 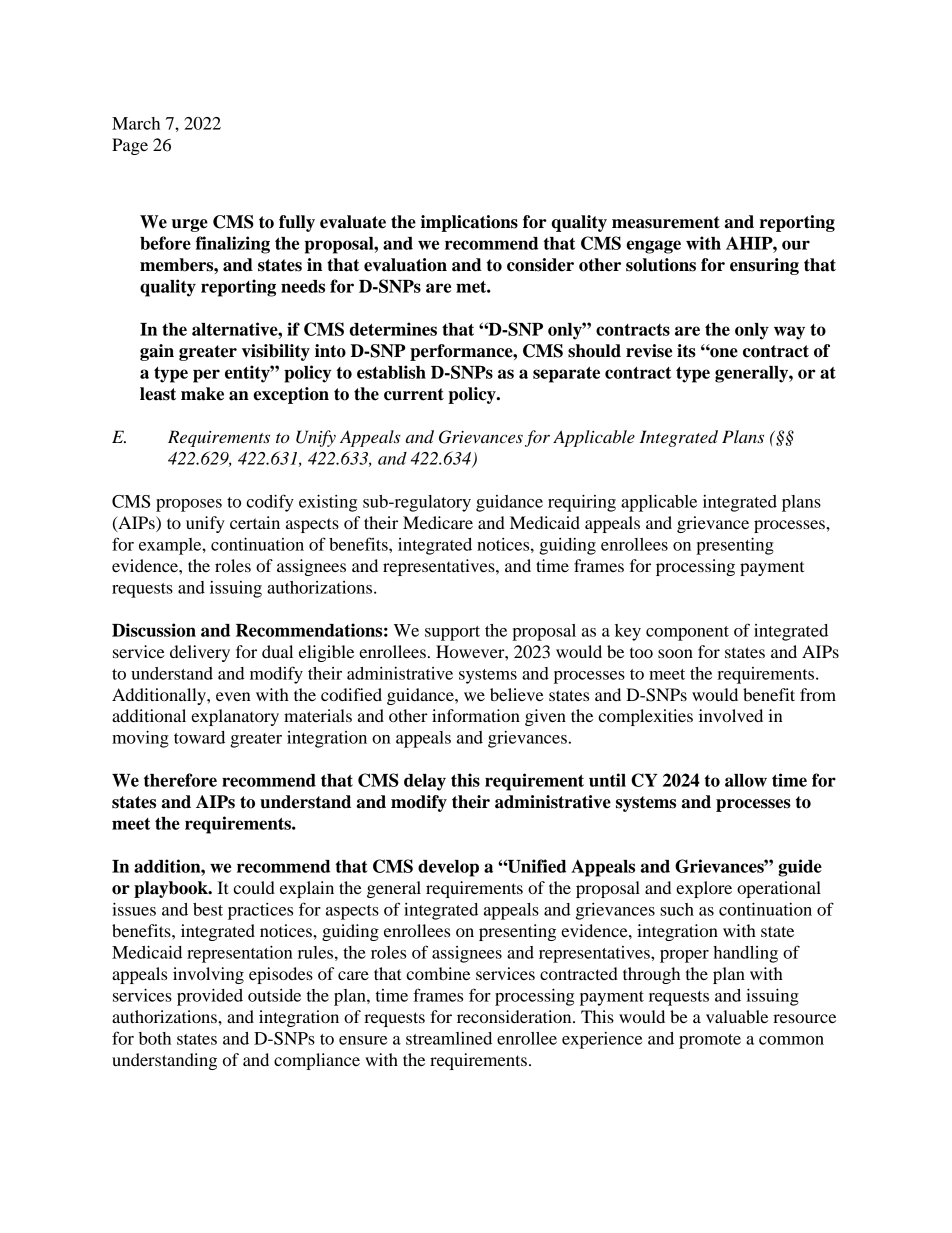 What do you see at coordinates (452, 633) in the screenshot?
I see `support` at bounding box center [452, 633].
